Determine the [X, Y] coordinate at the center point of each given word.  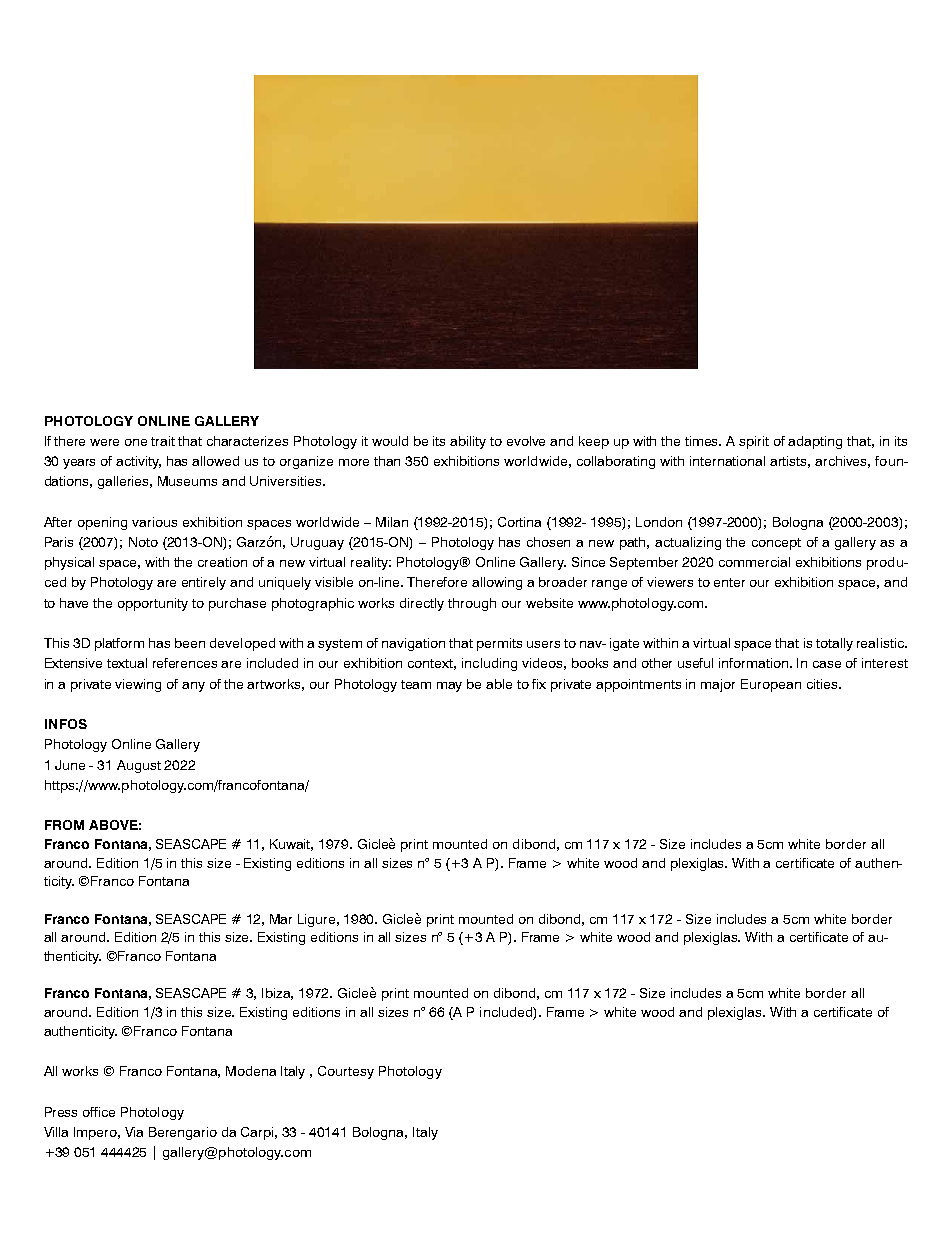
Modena [251, 1071]
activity [138, 462]
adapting [815, 442]
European [771, 685]
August [139, 766]
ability [468, 442]
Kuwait [291, 845]
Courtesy [346, 1072]
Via [134, 1132]
